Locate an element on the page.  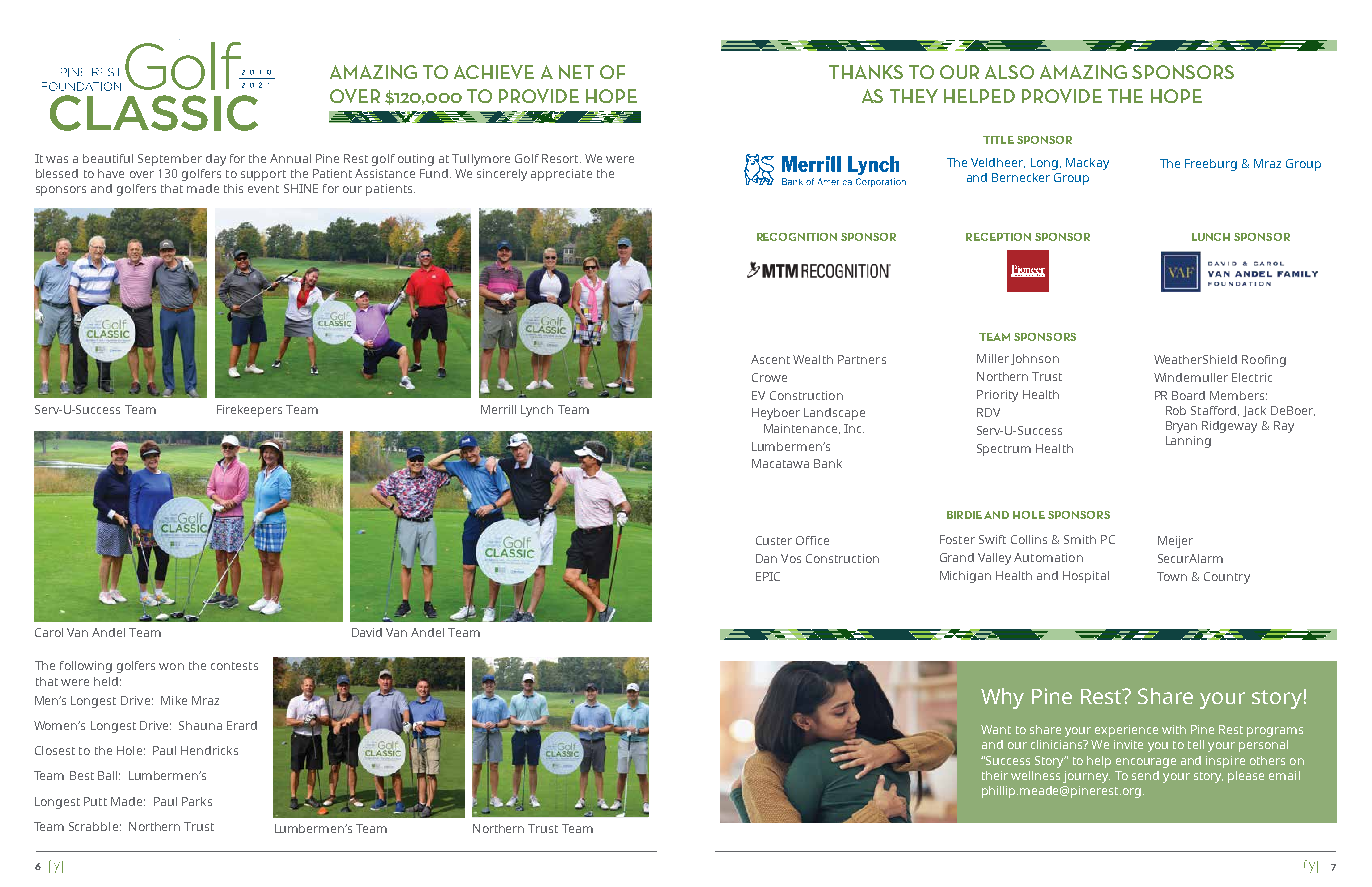
their is located at coordinates (995, 775).
